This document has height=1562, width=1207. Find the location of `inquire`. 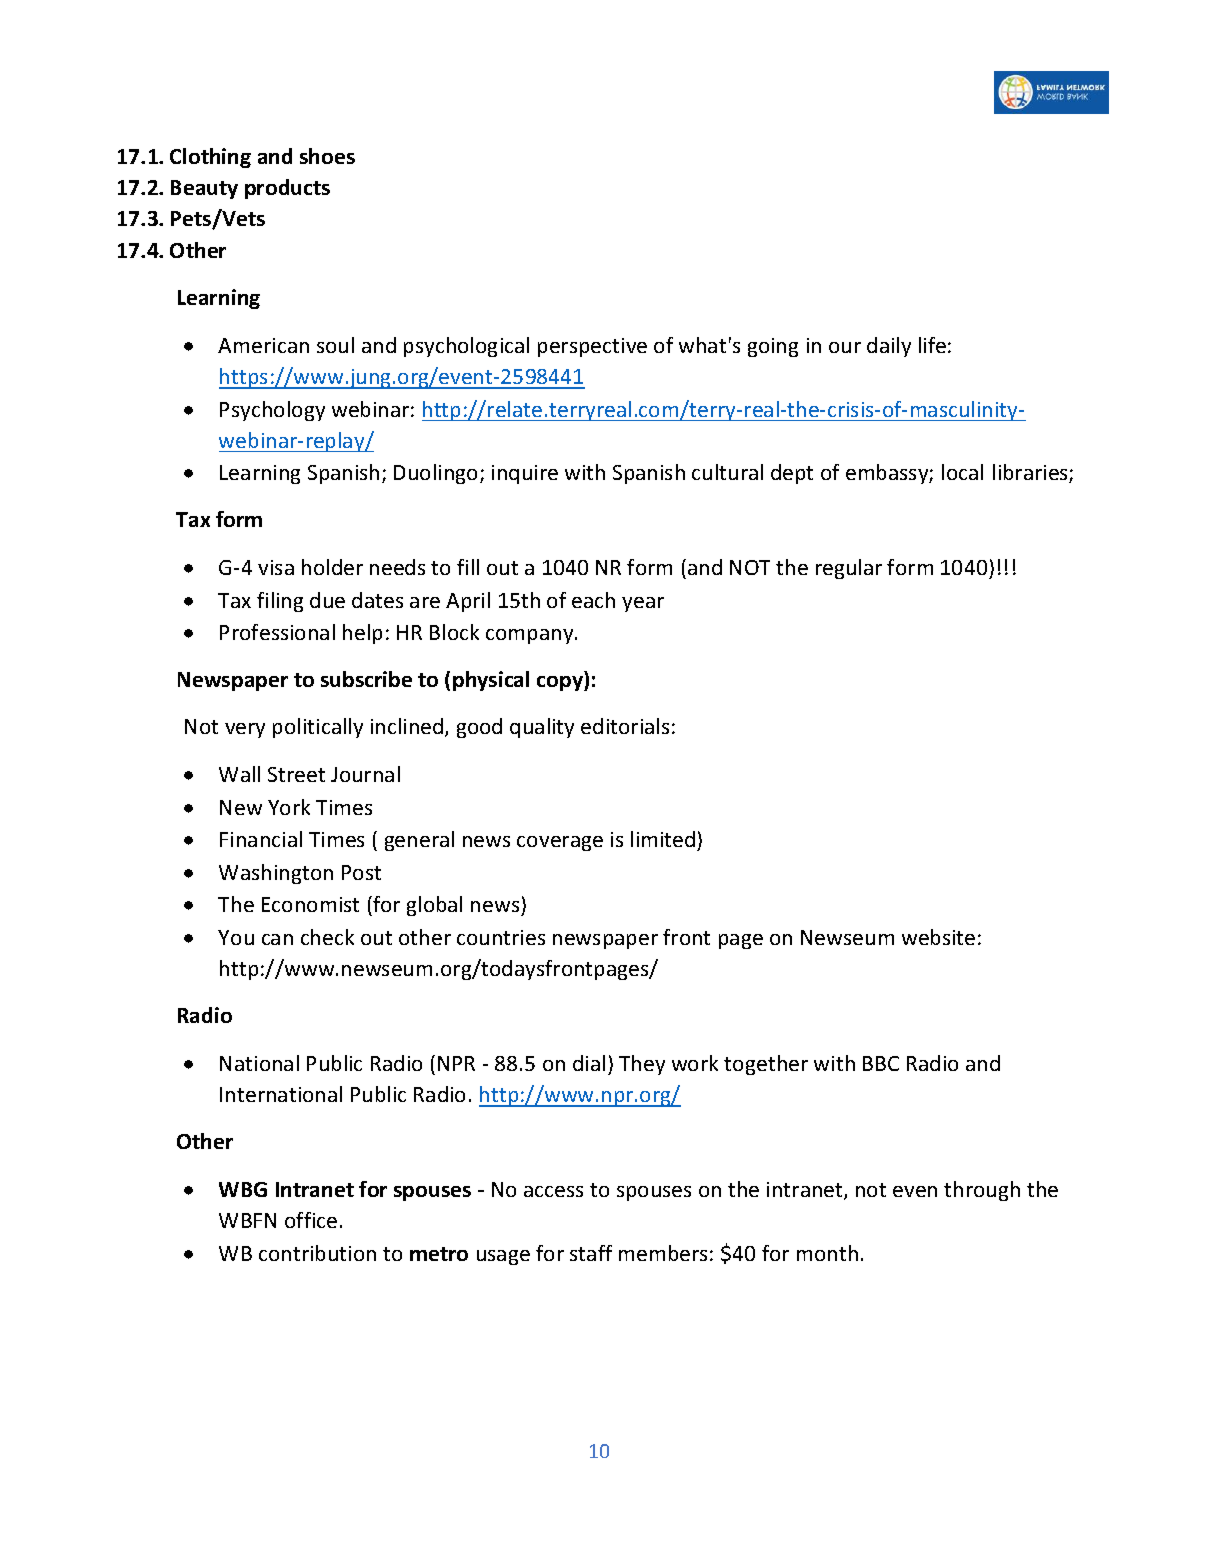

inquire is located at coordinates (525, 474).
